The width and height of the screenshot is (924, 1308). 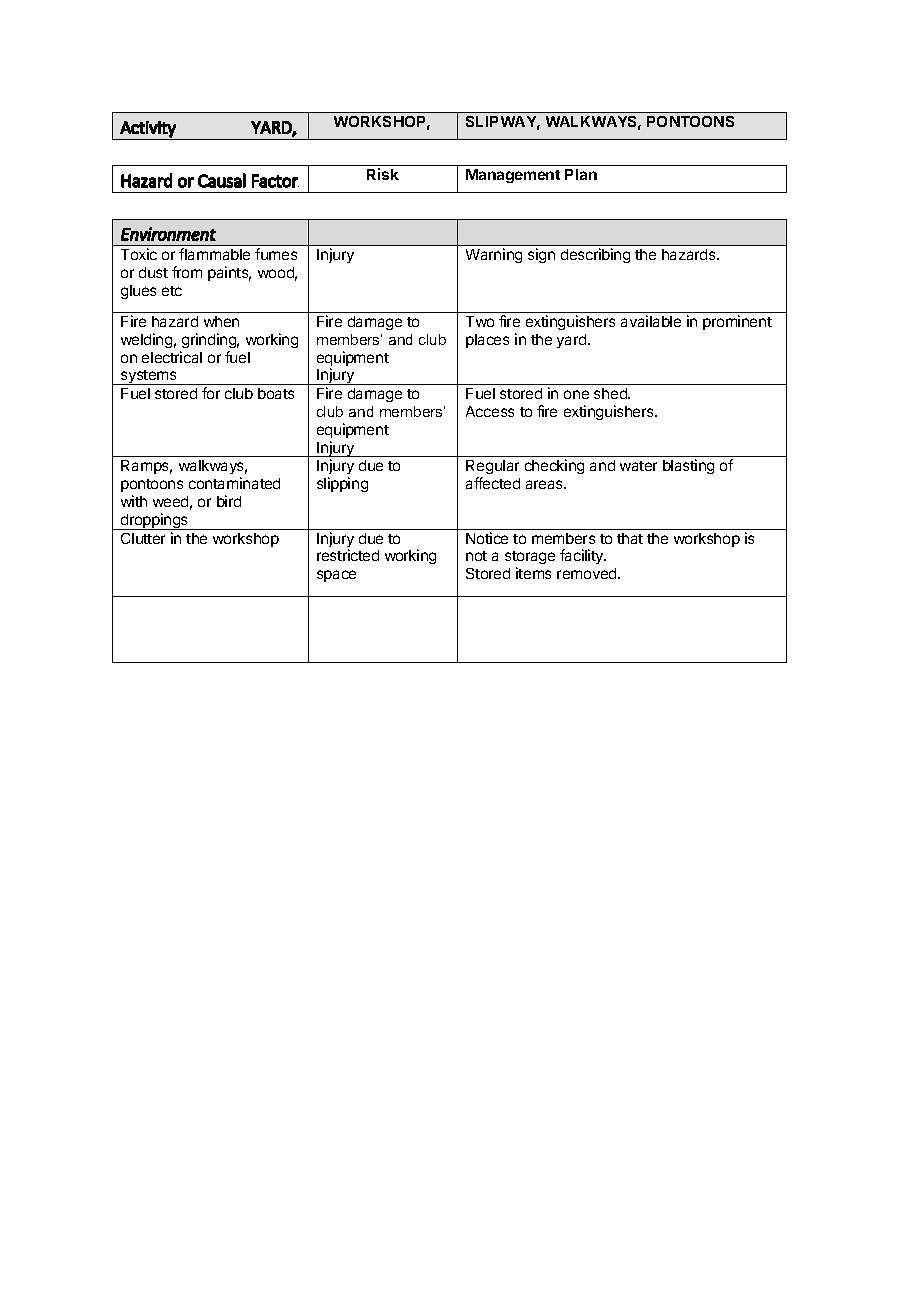 What do you see at coordinates (595, 255) in the screenshot?
I see `describing` at bounding box center [595, 255].
